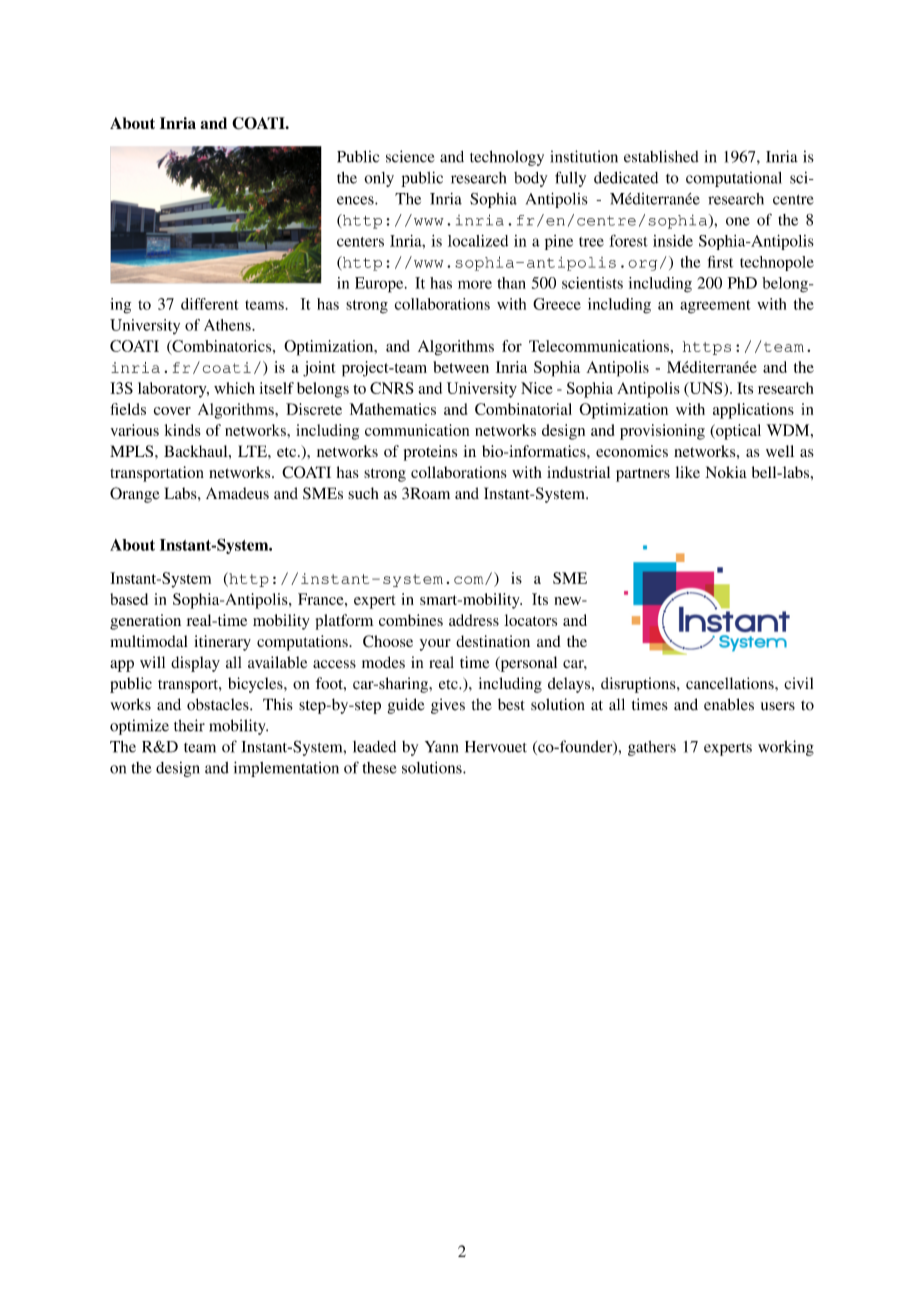  What do you see at coordinates (726, 472) in the page?
I see `Nokia` at bounding box center [726, 472].
